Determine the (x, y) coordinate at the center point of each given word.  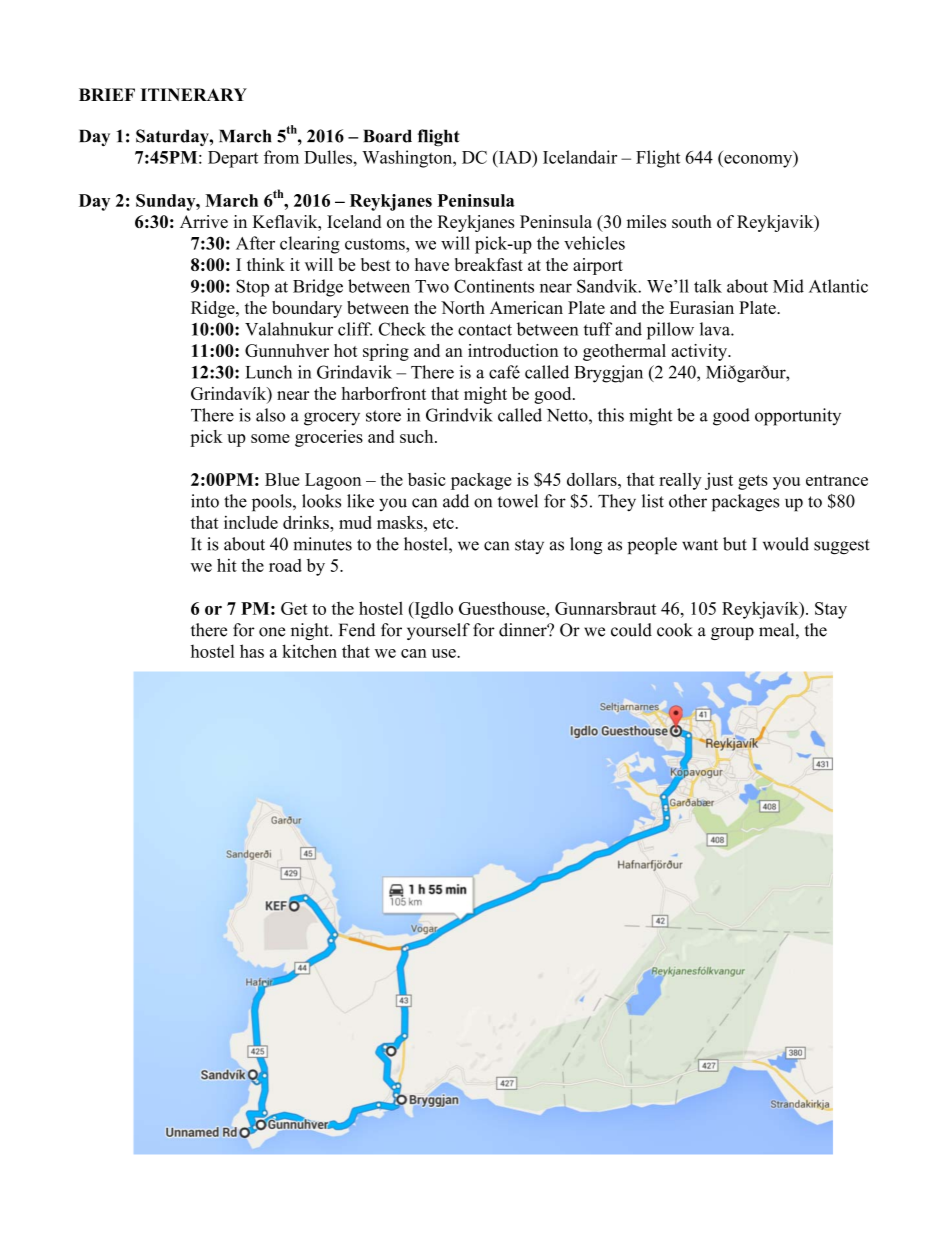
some (270, 438)
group (732, 633)
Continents (494, 286)
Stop (252, 288)
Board (387, 136)
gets (753, 482)
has (252, 651)
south (692, 221)
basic (426, 479)
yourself (438, 631)
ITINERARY (194, 94)
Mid (788, 286)
